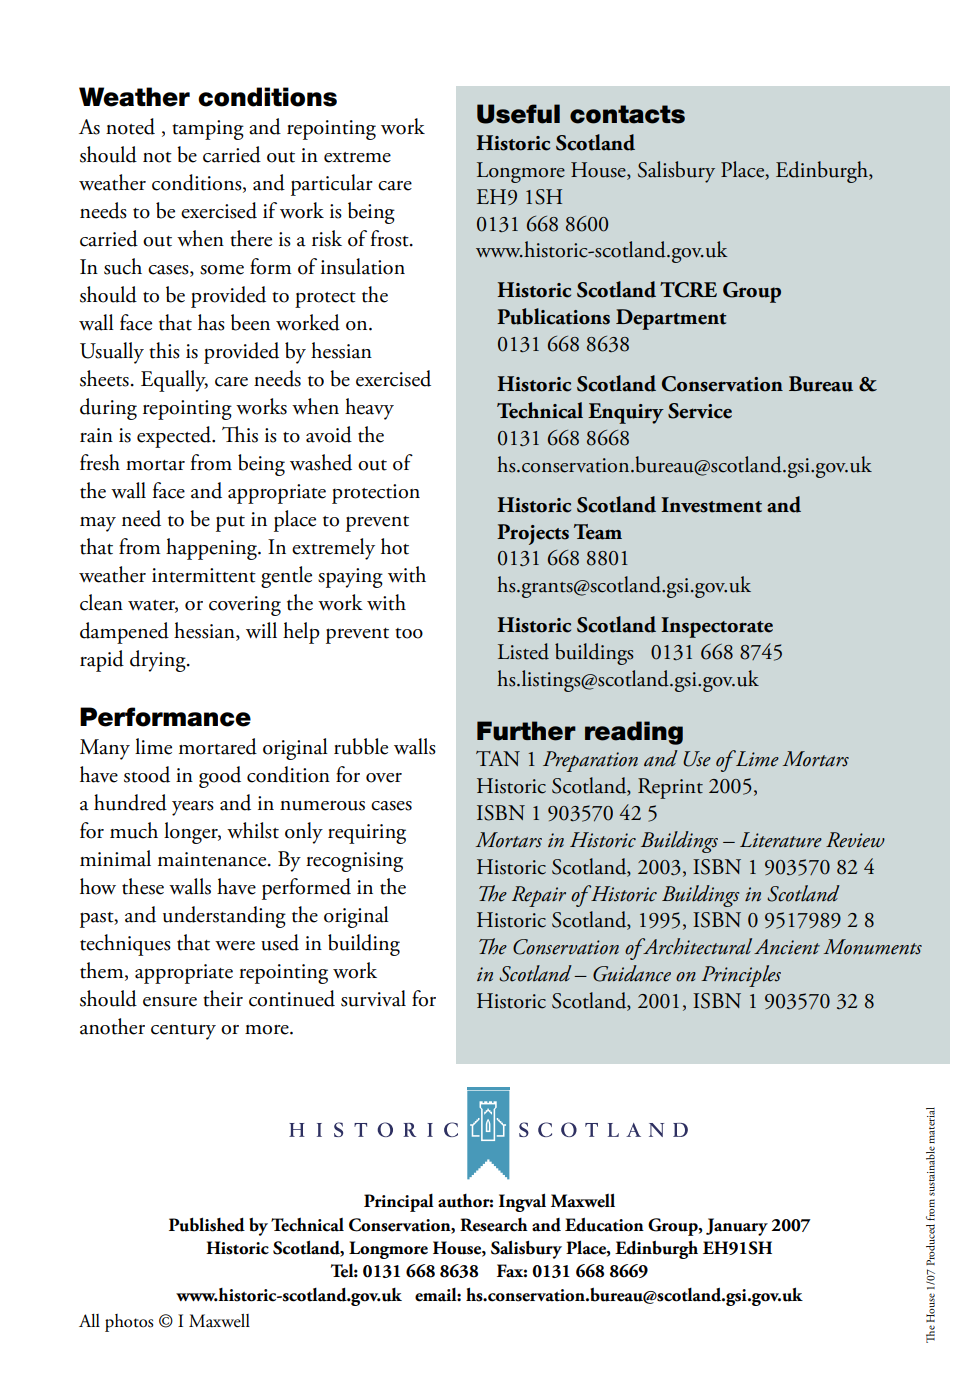 The width and height of the image is (979, 1389). I want to click on Repair, so click(539, 896).
